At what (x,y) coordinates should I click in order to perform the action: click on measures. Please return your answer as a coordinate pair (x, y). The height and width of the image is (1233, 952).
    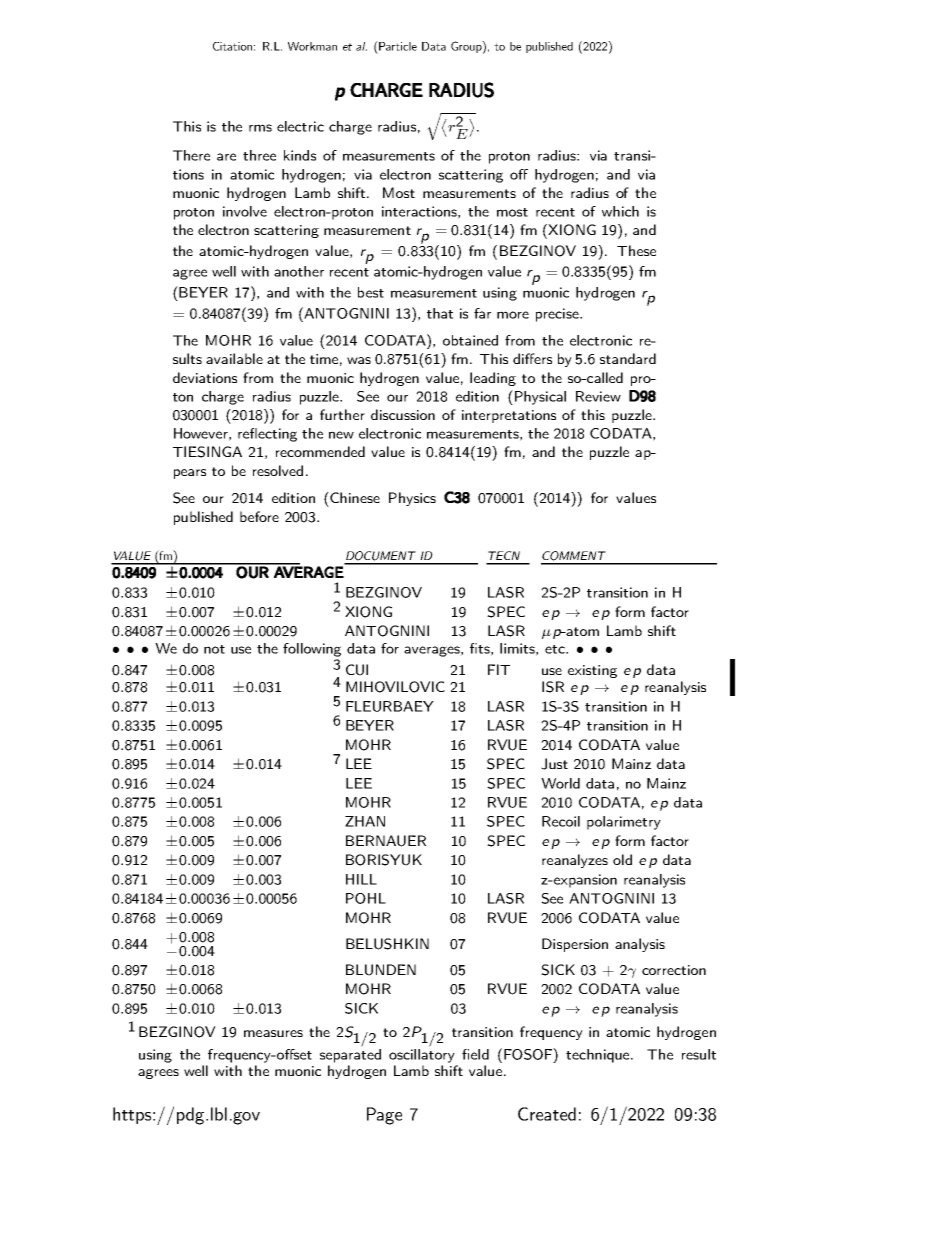
    Looking at the image, I should click on (273, 1033).
